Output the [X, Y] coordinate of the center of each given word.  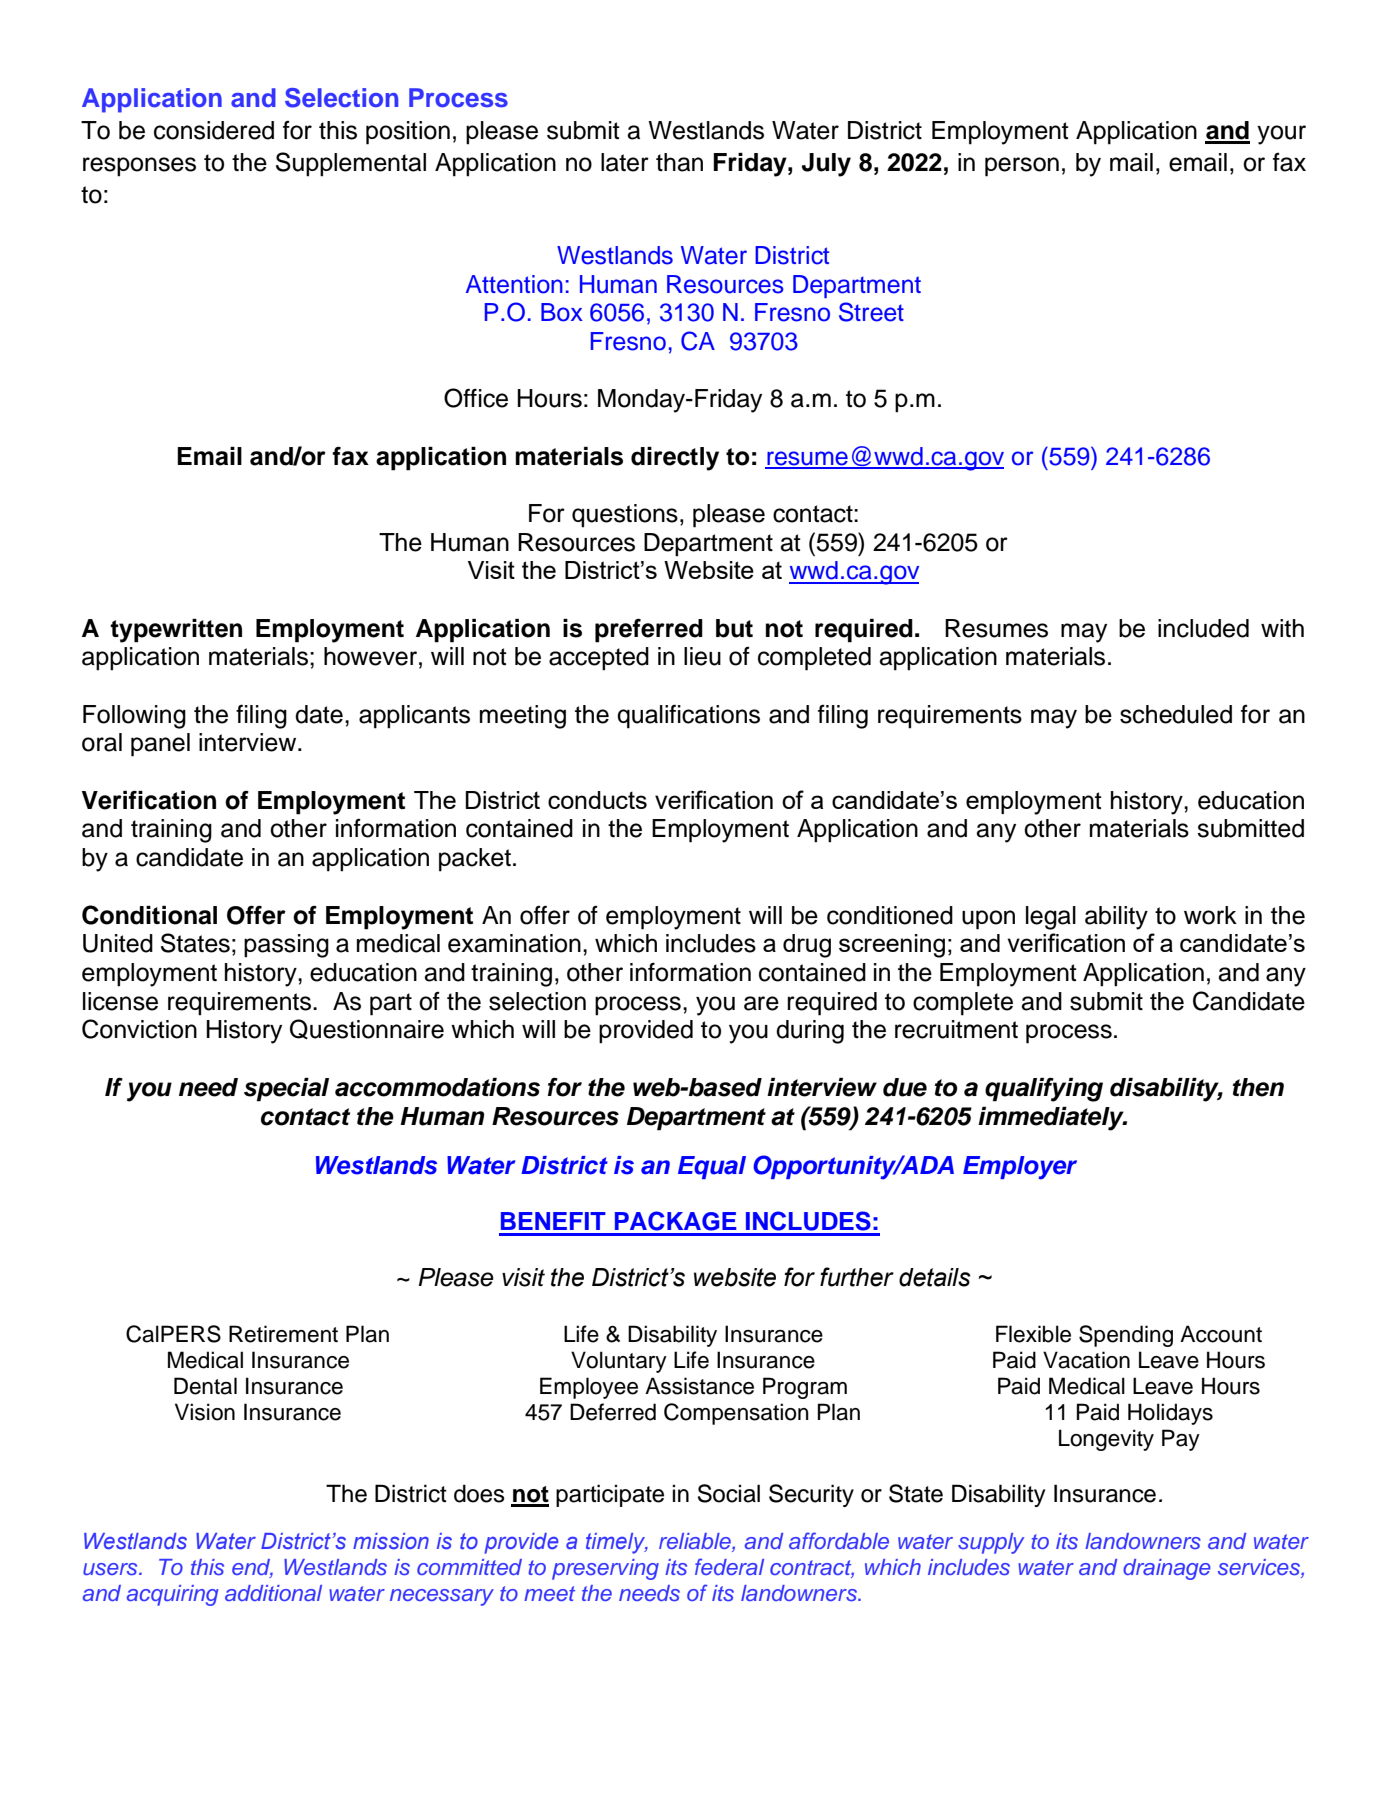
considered [214, 130]
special [286, 1090]
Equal [712, 1167]
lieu [702, 656]
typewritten [176, 631]
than [679, 162]
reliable [696, 1542]
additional [273, 1593]
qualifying [1044, 1089]
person [1022, 167]
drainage [1167, 1569]
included [1203, 628]
